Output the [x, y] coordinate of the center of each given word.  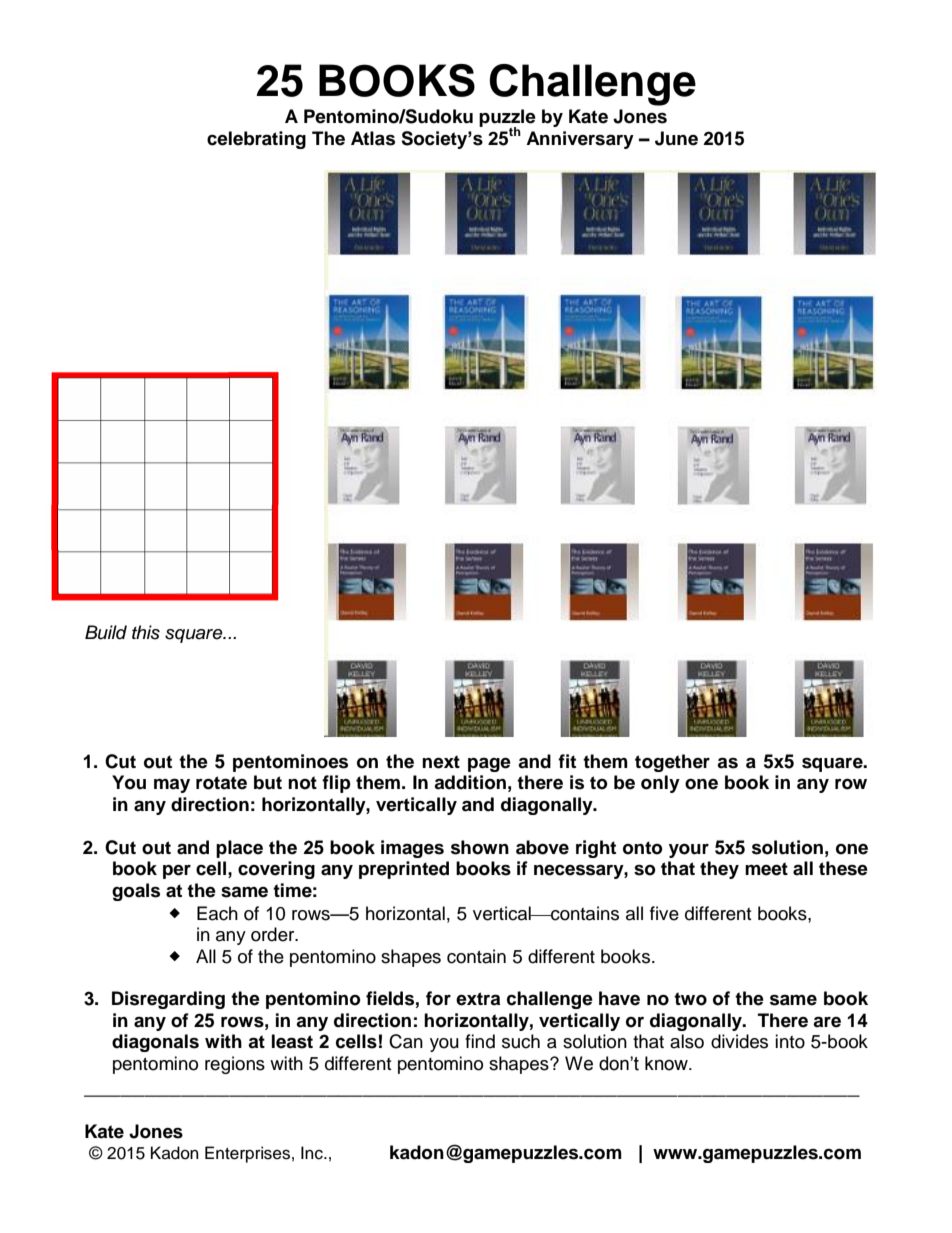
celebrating [256, 140]
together [672, 763]
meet [766, 869]
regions [235, 1065]
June [676, 138]
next [441, 762]
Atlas [373, 138]
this [146, 632]
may [172, 785]
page [489, 764]
